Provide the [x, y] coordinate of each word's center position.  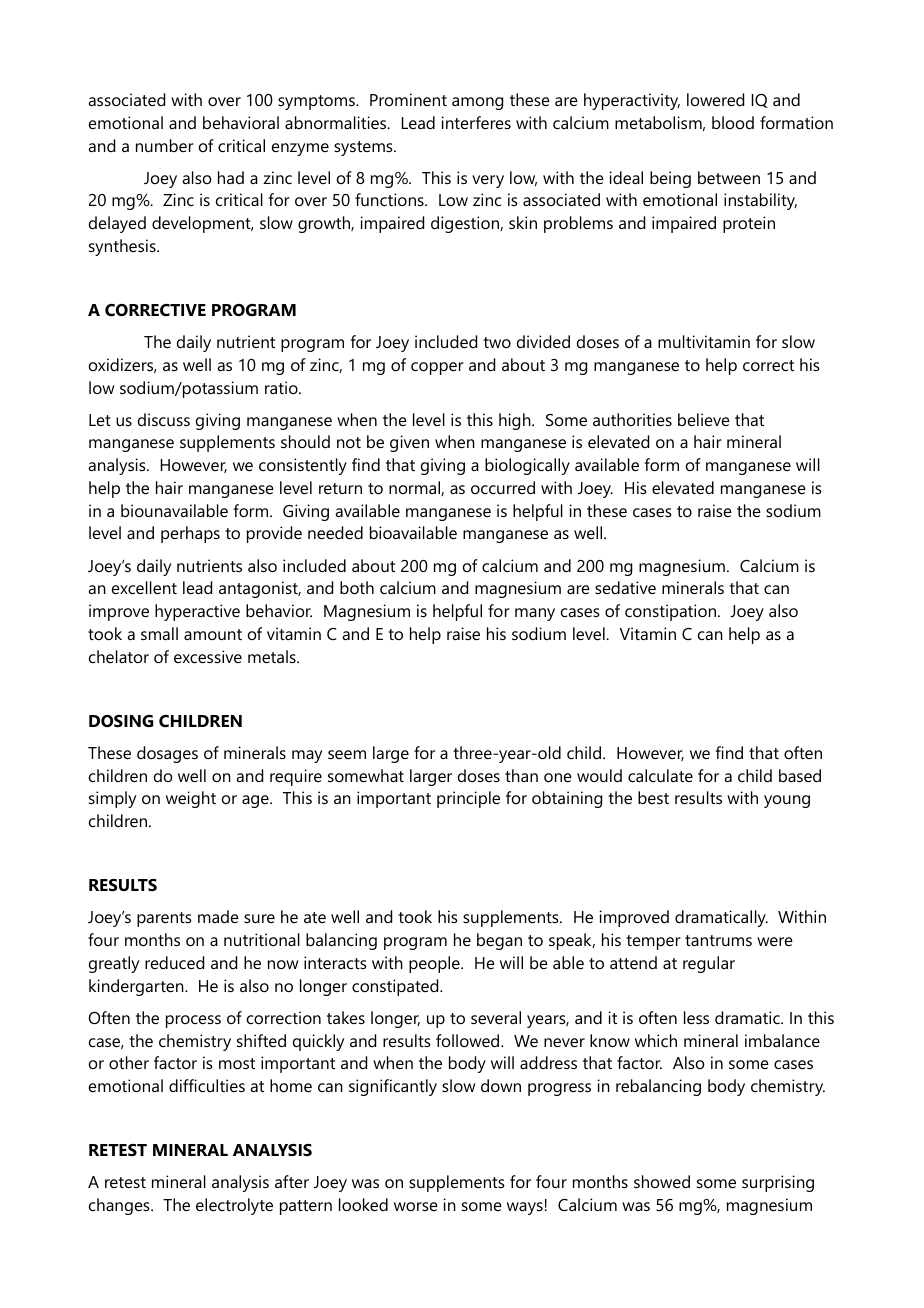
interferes [476, 122]
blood [733, 122]
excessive [208, 656]
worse [416, 1206]
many [535, 614]
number [165, 145]
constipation [672, 612]
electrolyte [234, 1206]
